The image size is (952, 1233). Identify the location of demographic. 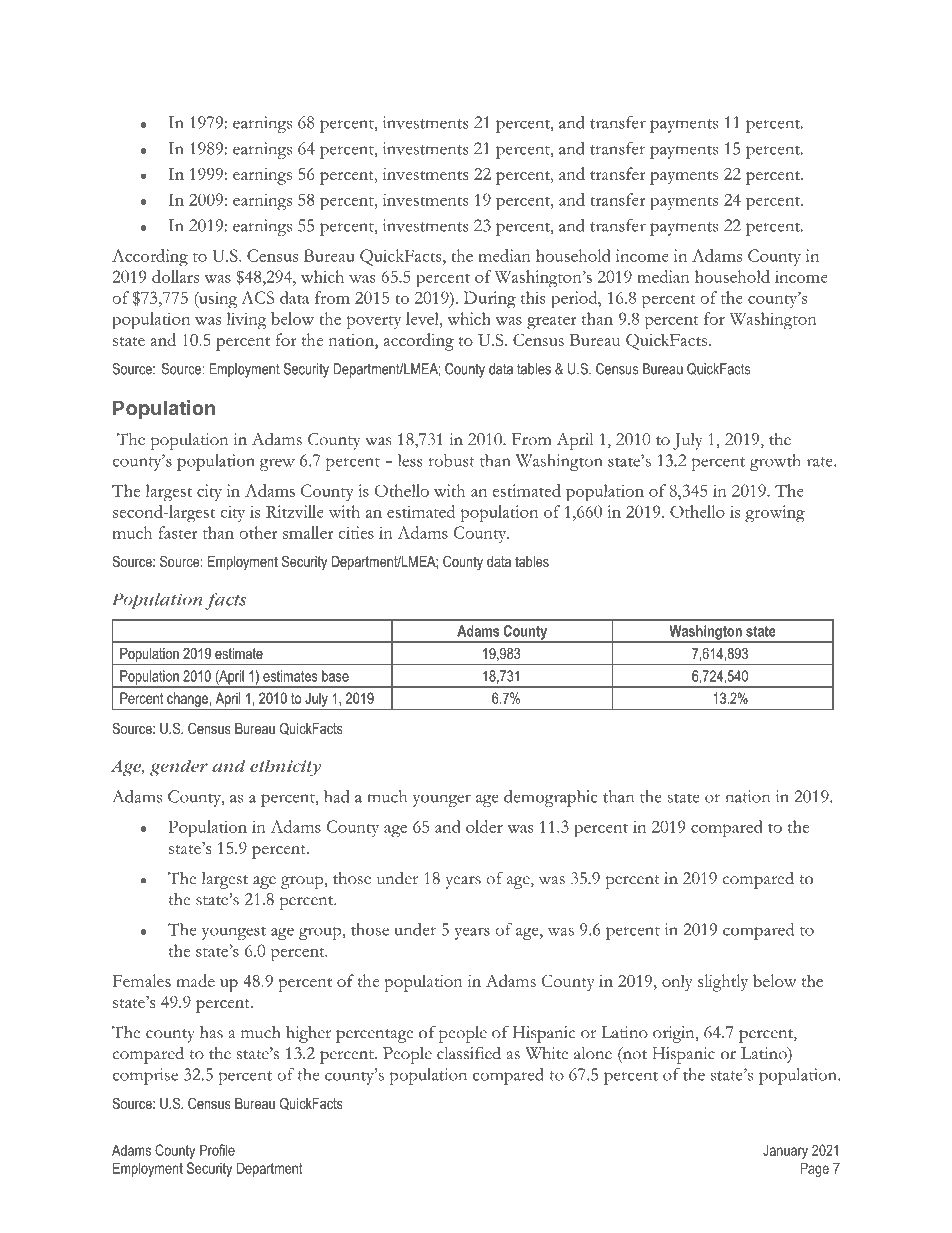
(551, 798).
